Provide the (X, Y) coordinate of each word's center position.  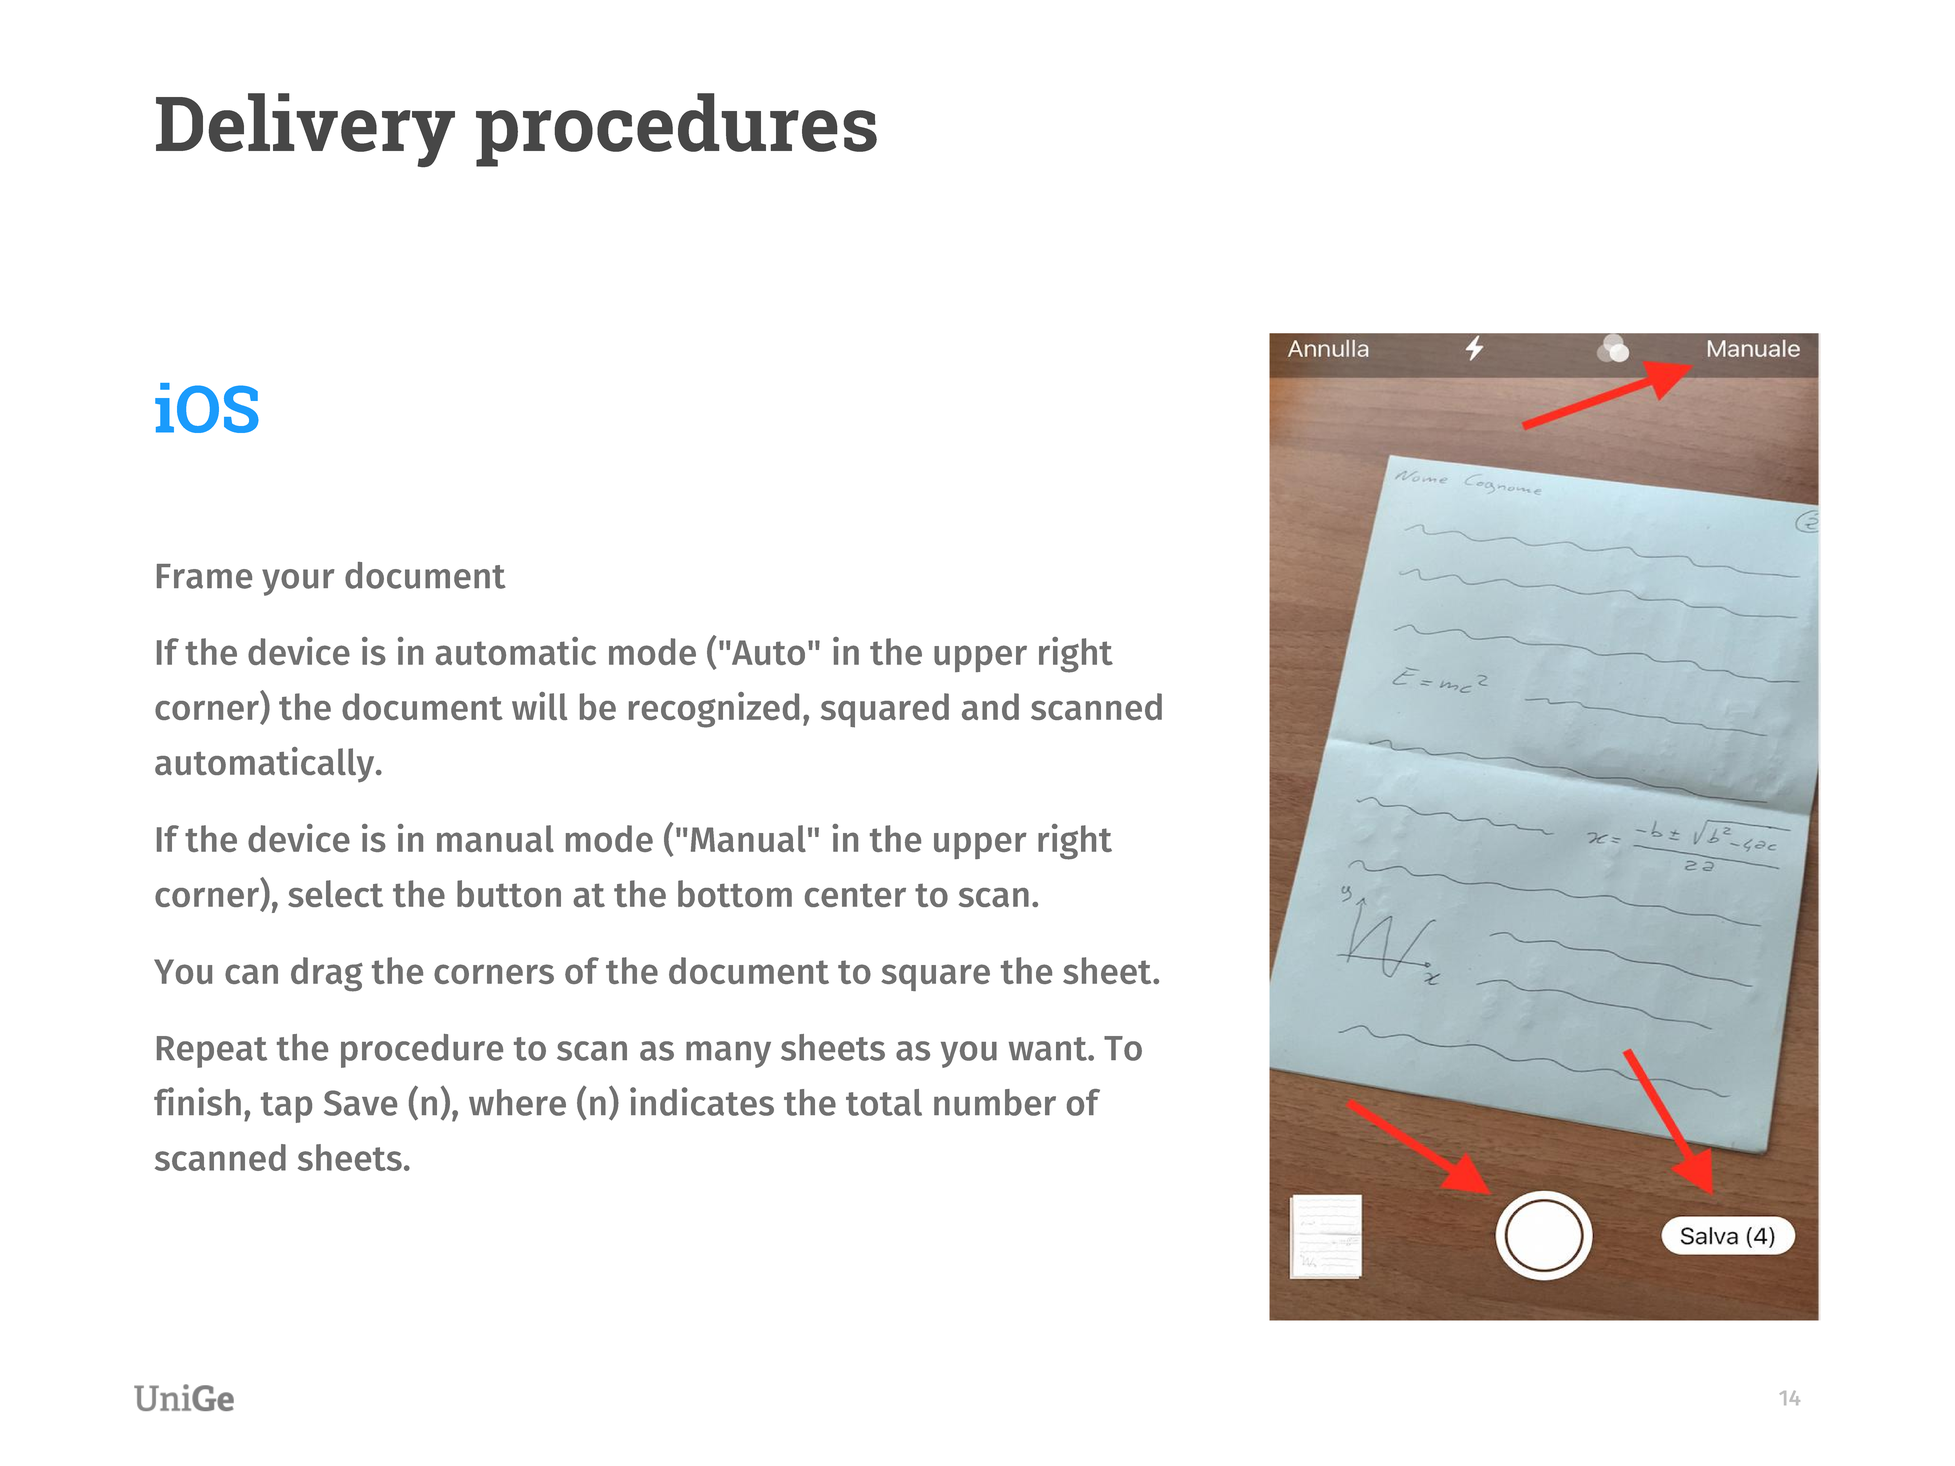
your (298, 582)
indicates (702, 1101)
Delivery (305, 130)
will (539, 706)
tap (286, 1107)
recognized (714, 710)
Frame (204, 576)
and (990, 706)
